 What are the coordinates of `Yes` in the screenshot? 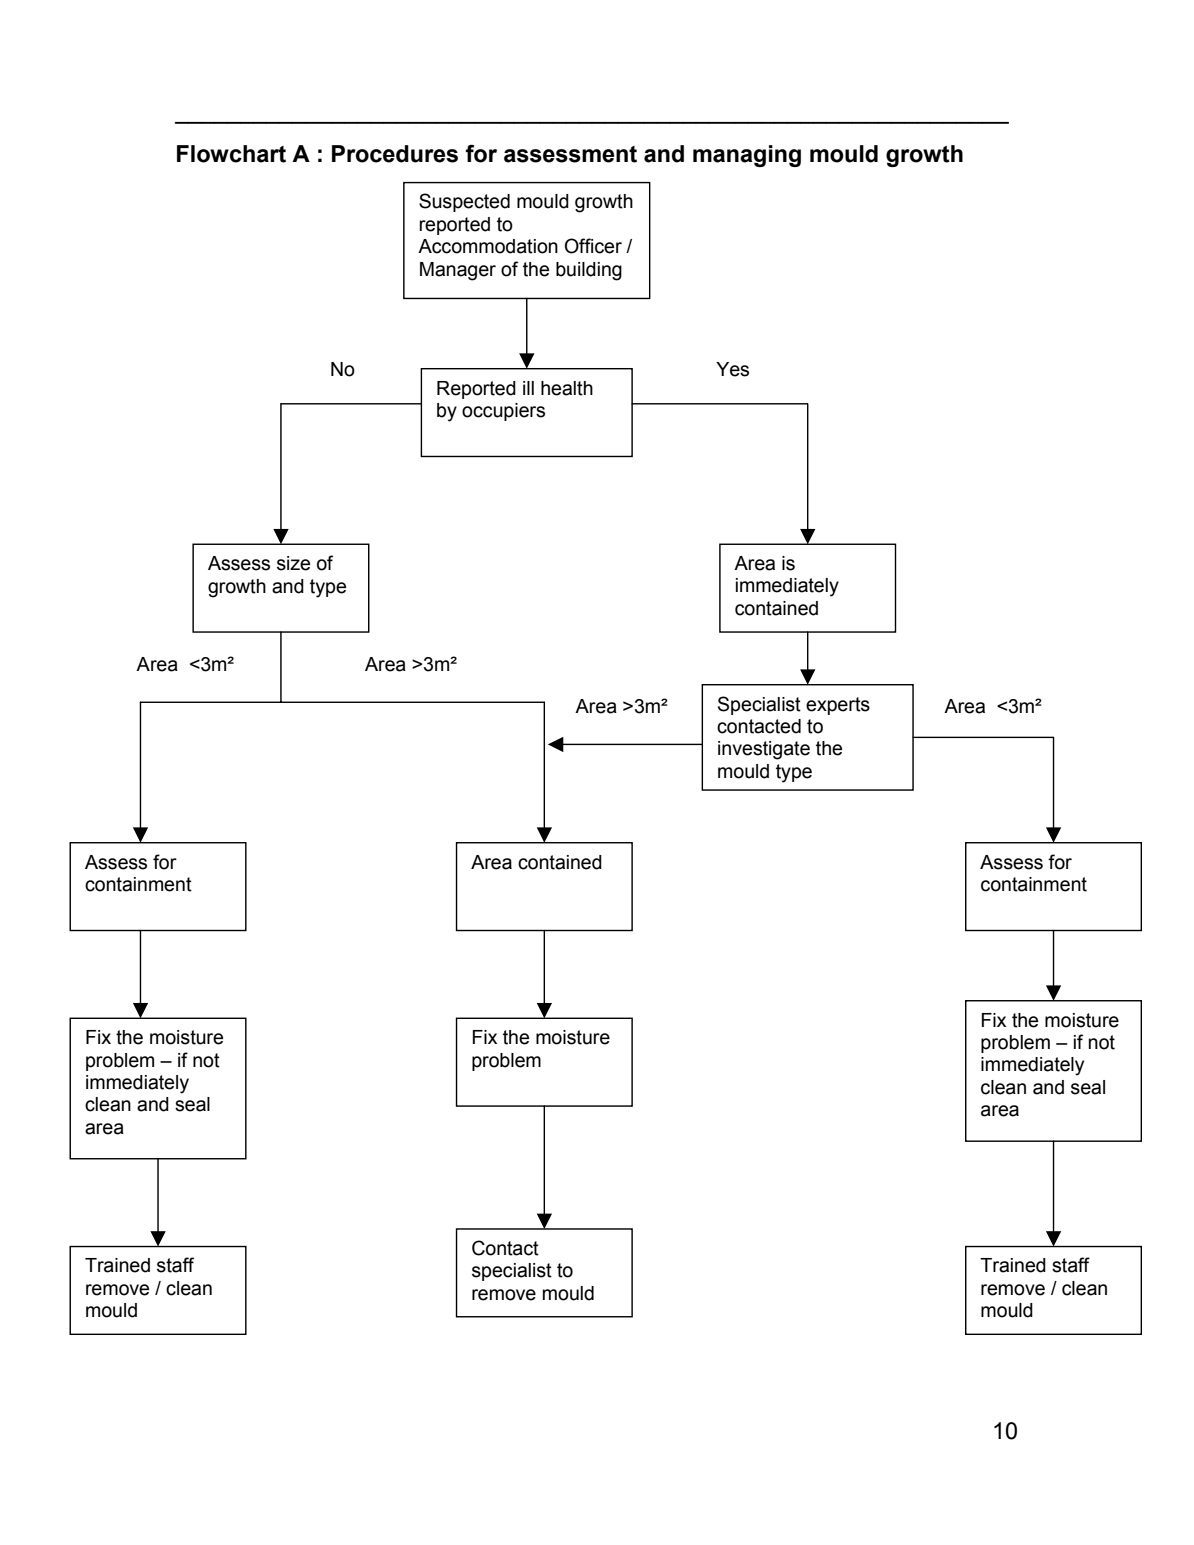 It's located at (732, 369).
